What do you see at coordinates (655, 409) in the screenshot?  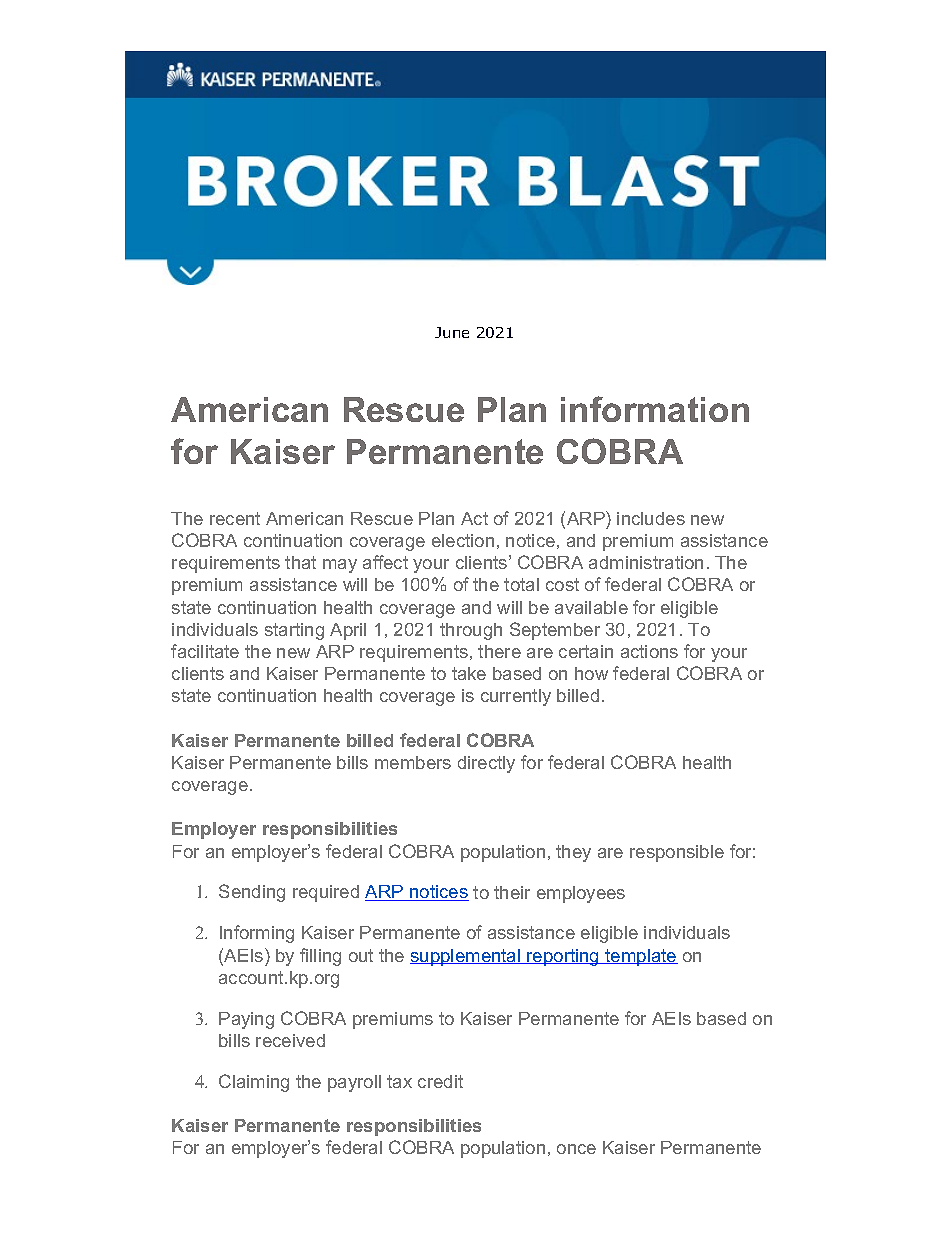 I see `information` at bounding box center [655, 409].
